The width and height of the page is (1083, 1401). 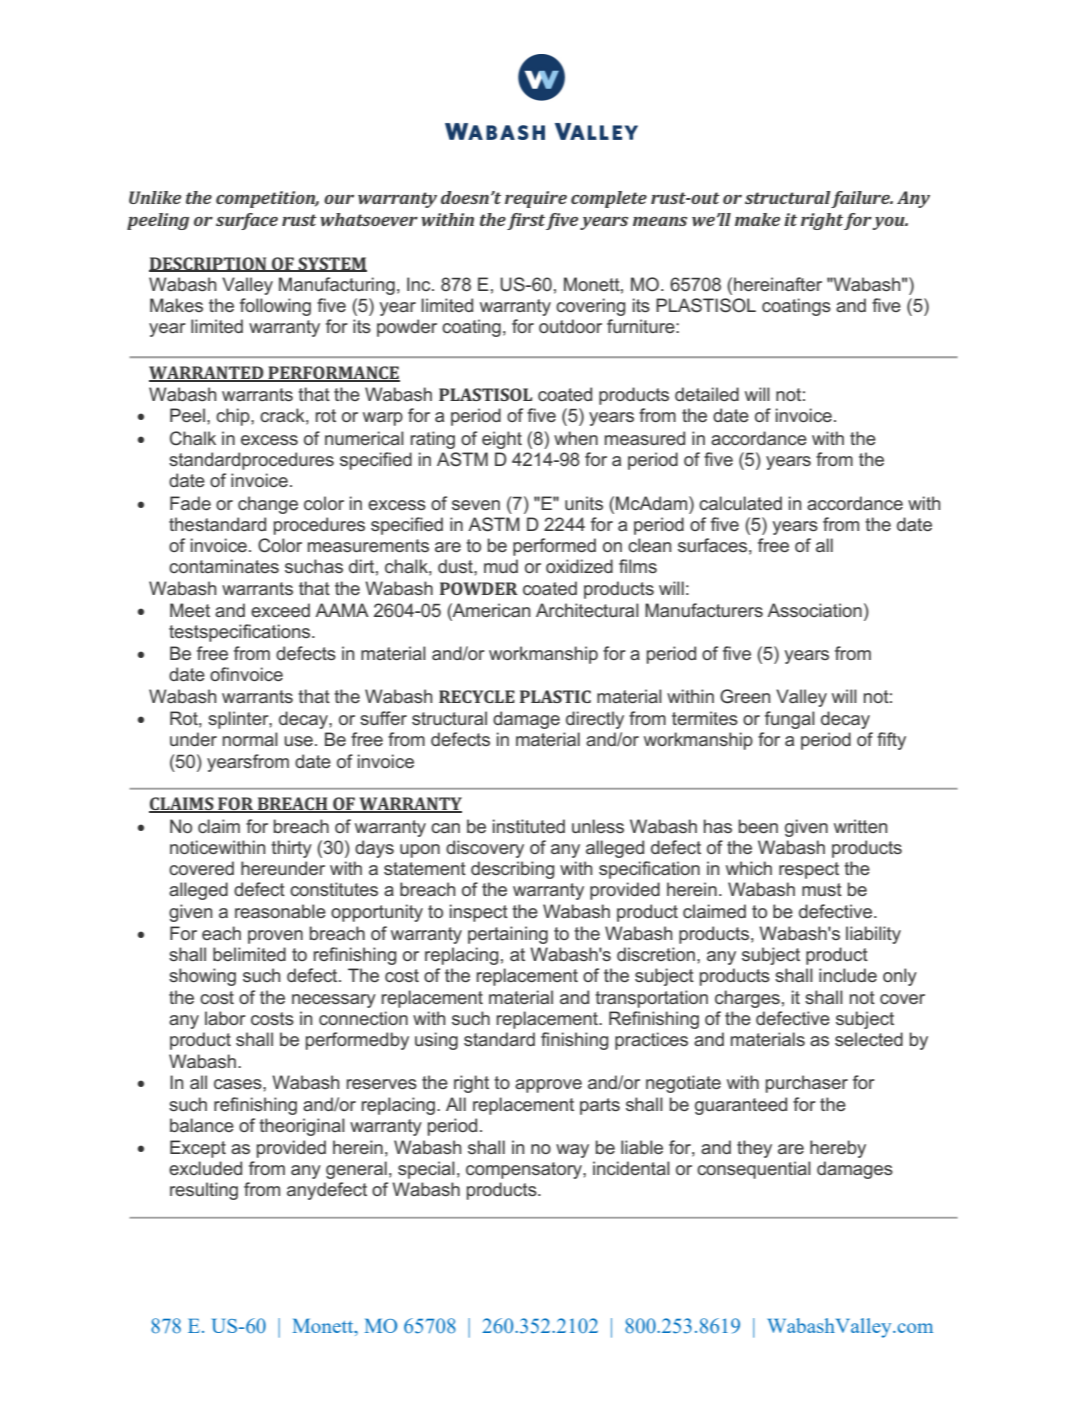 I want to click on mud, so click(x=501, y=566).
